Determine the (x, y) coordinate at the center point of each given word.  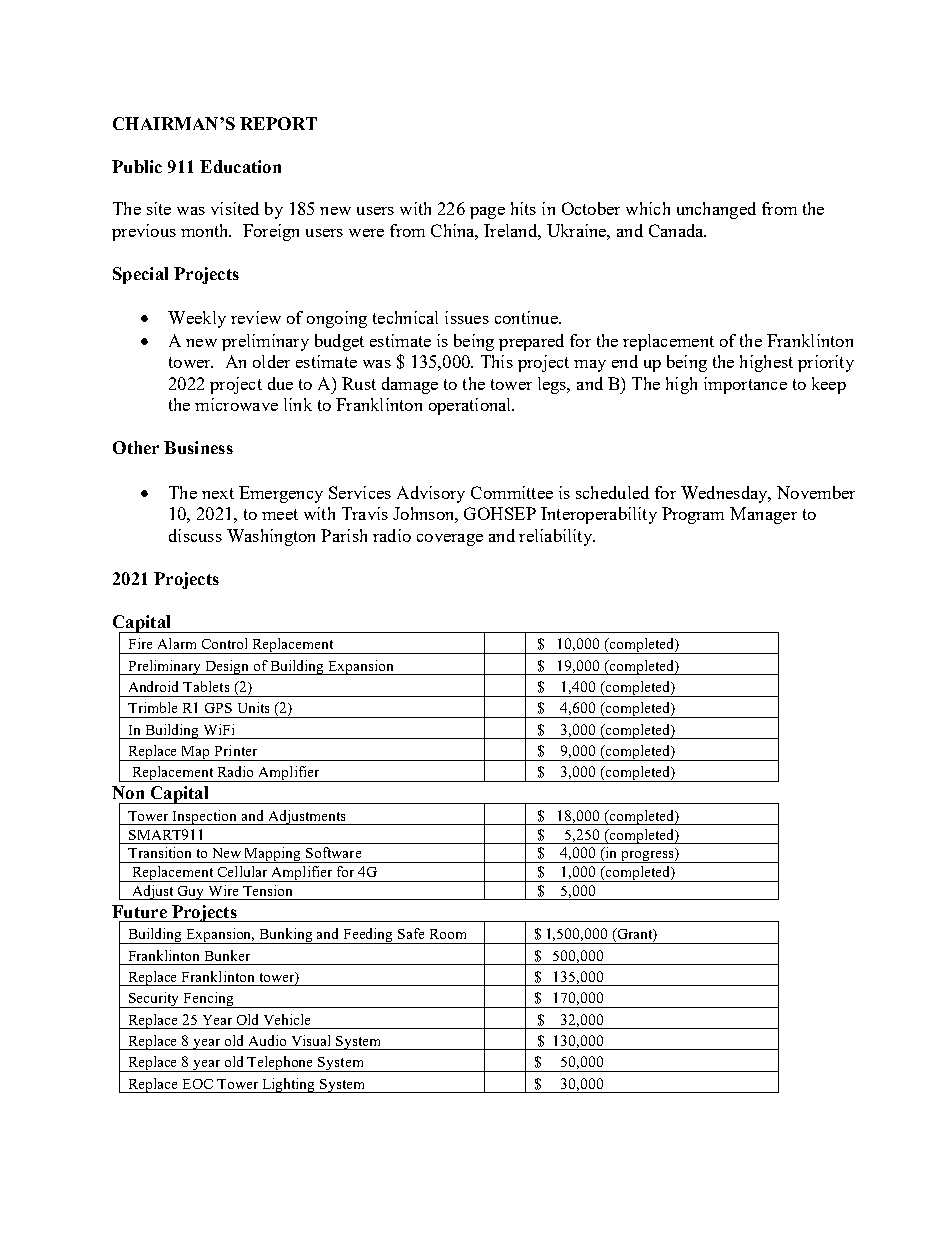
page (487, 213)
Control (224, 643)
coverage (450, 540)
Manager (763, 515)
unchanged (716, 210)
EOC (198, 1084)
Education (240, 166)
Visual (311, 1040)
